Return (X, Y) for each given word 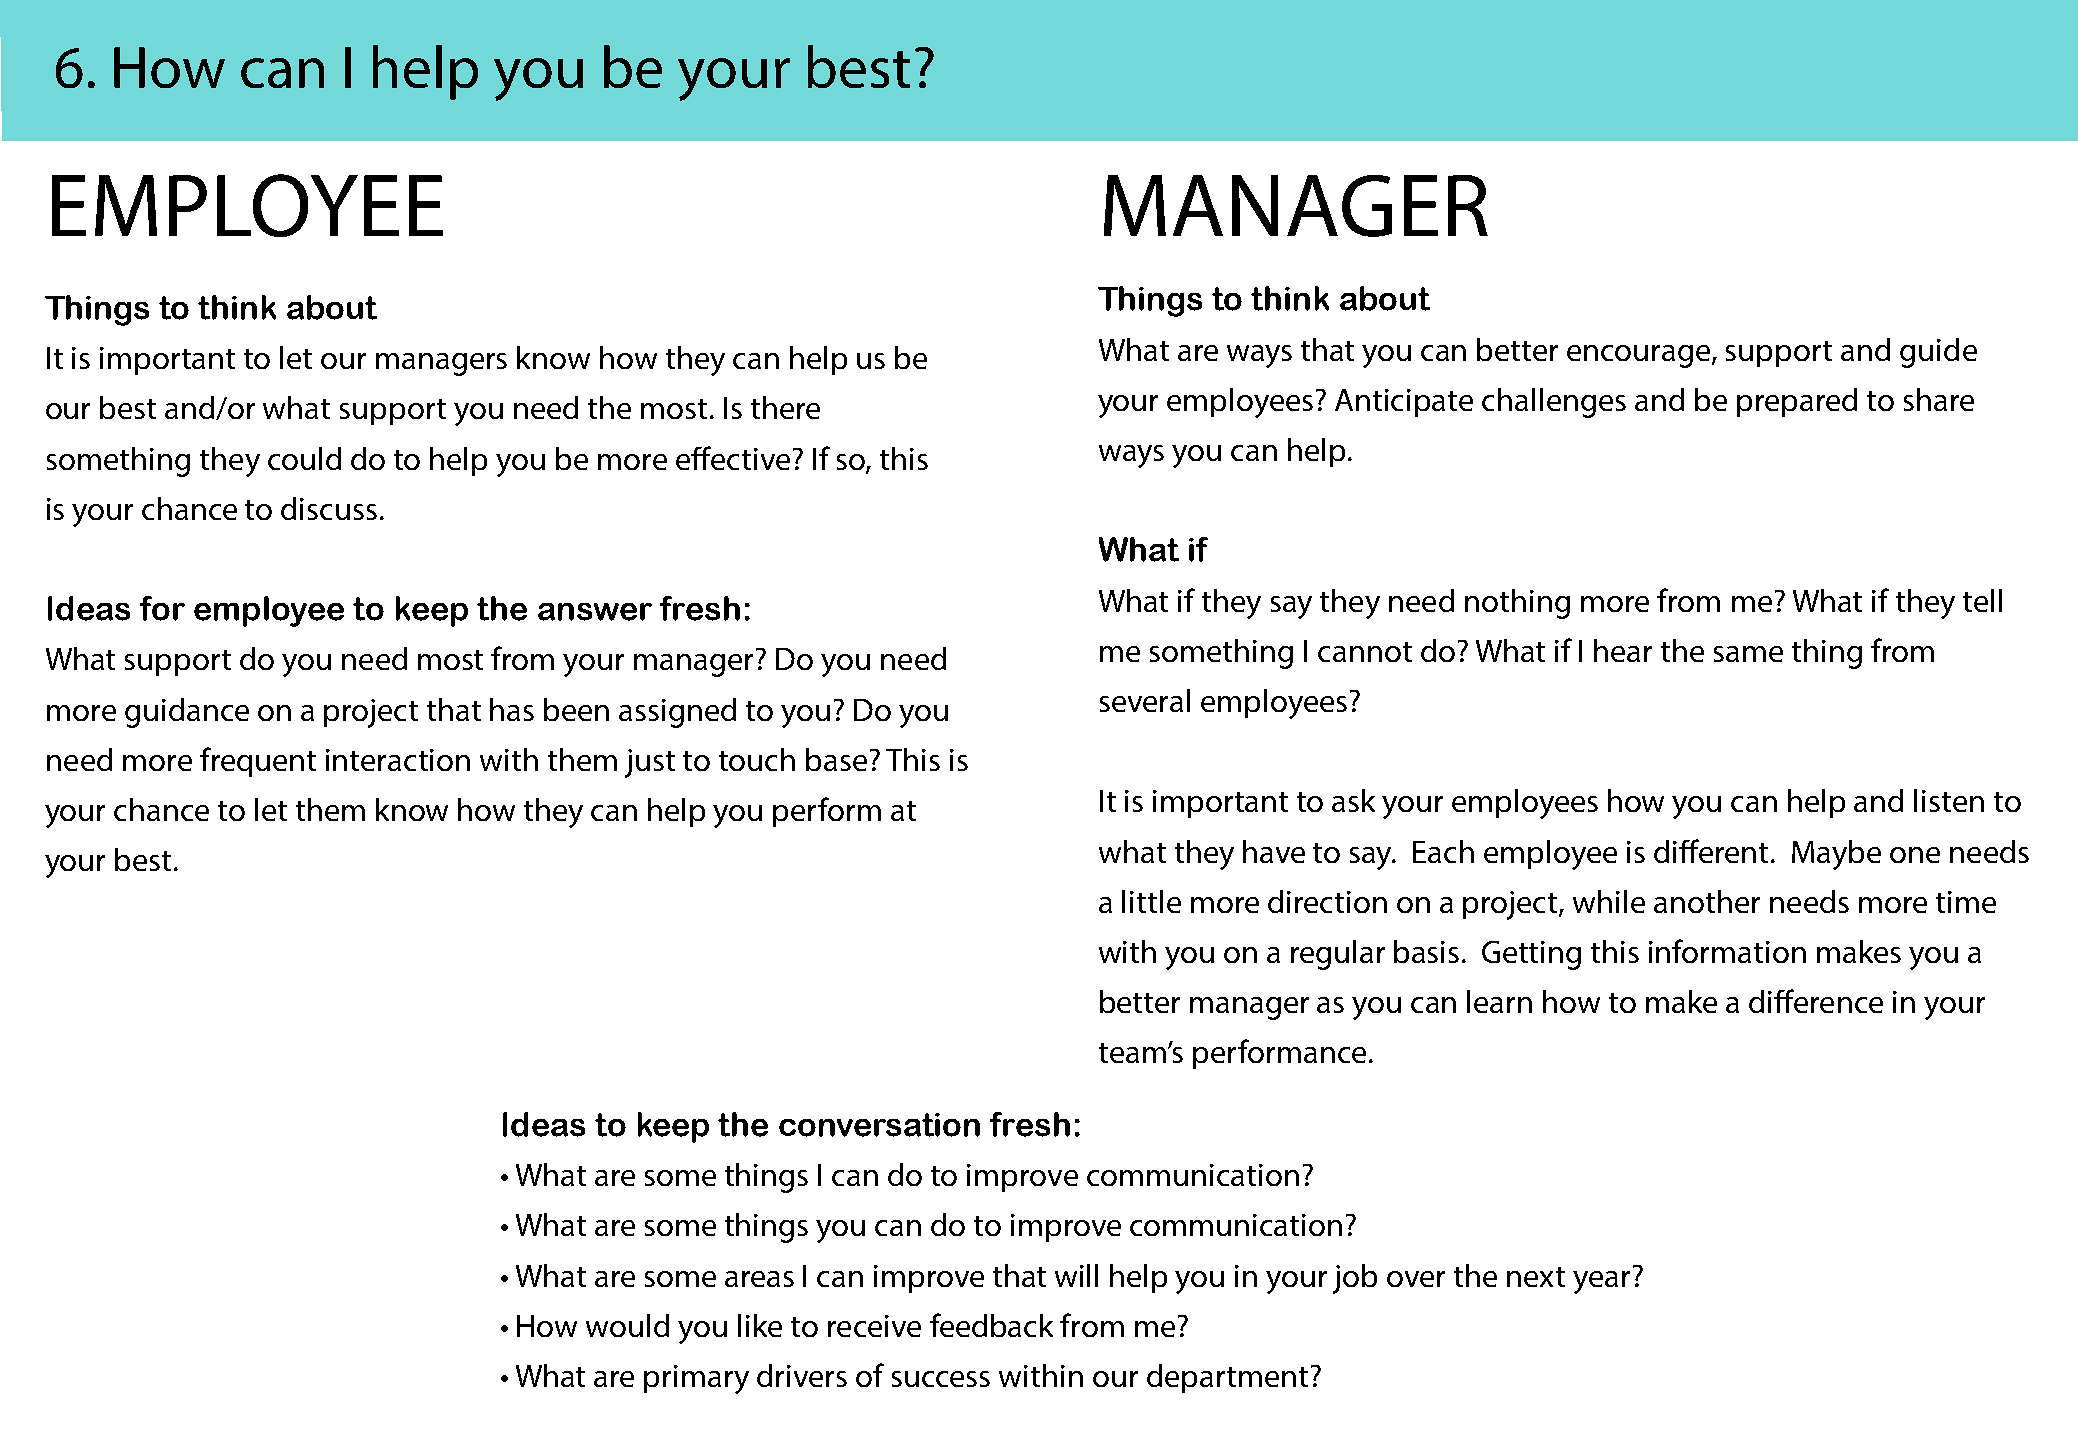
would (627, 1325)
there (785, 407)
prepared (1797, 402)
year (1601, 1282)
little (1151, 901)
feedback (991, 1325)
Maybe (1836, 855)
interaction (398, 760)
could (304, 458)
